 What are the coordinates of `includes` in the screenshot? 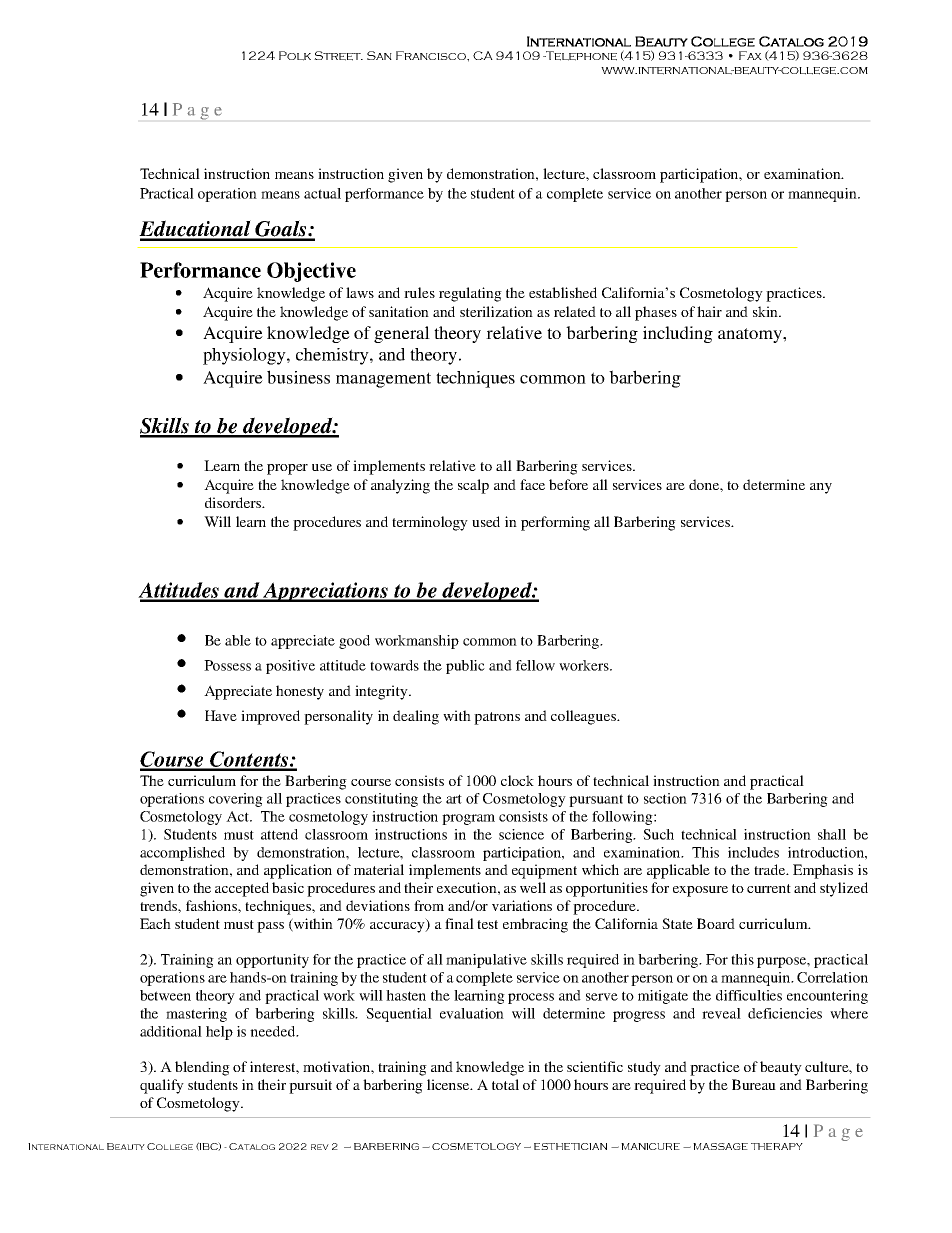 It's located at (753, 852).
